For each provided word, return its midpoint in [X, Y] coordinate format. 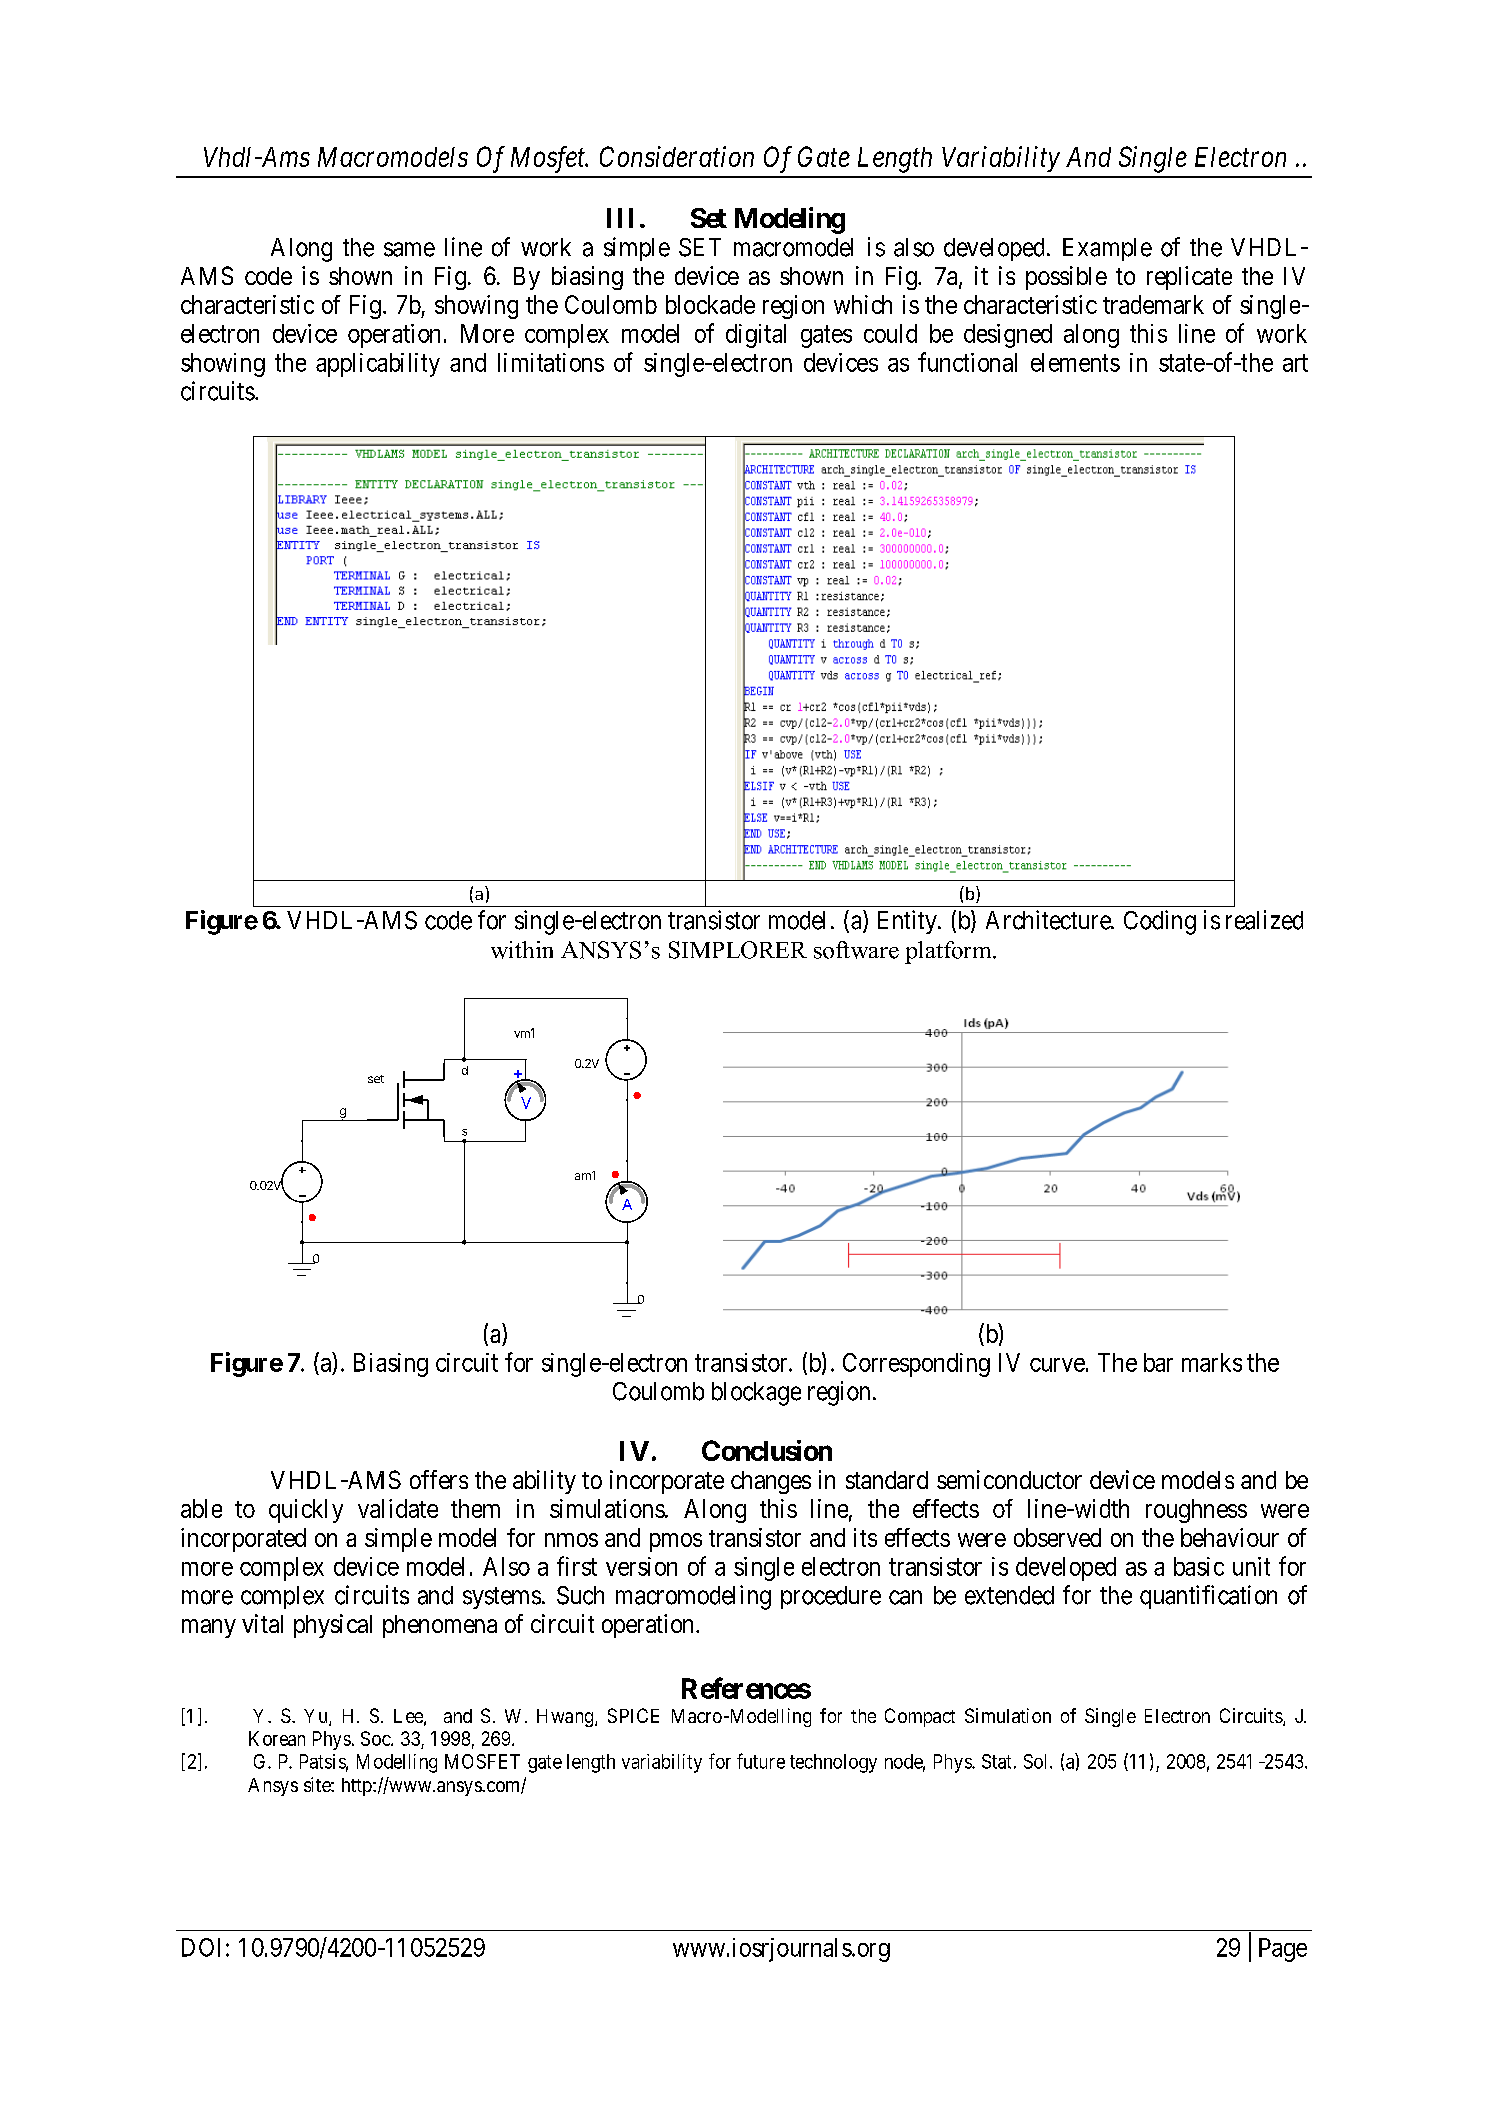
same [409, 249]
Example [1107, 249]
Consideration [677, 156]
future [761, 1761]
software [856, 950]
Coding [1160, 922]
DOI [201, 1947]
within [522, 950]
